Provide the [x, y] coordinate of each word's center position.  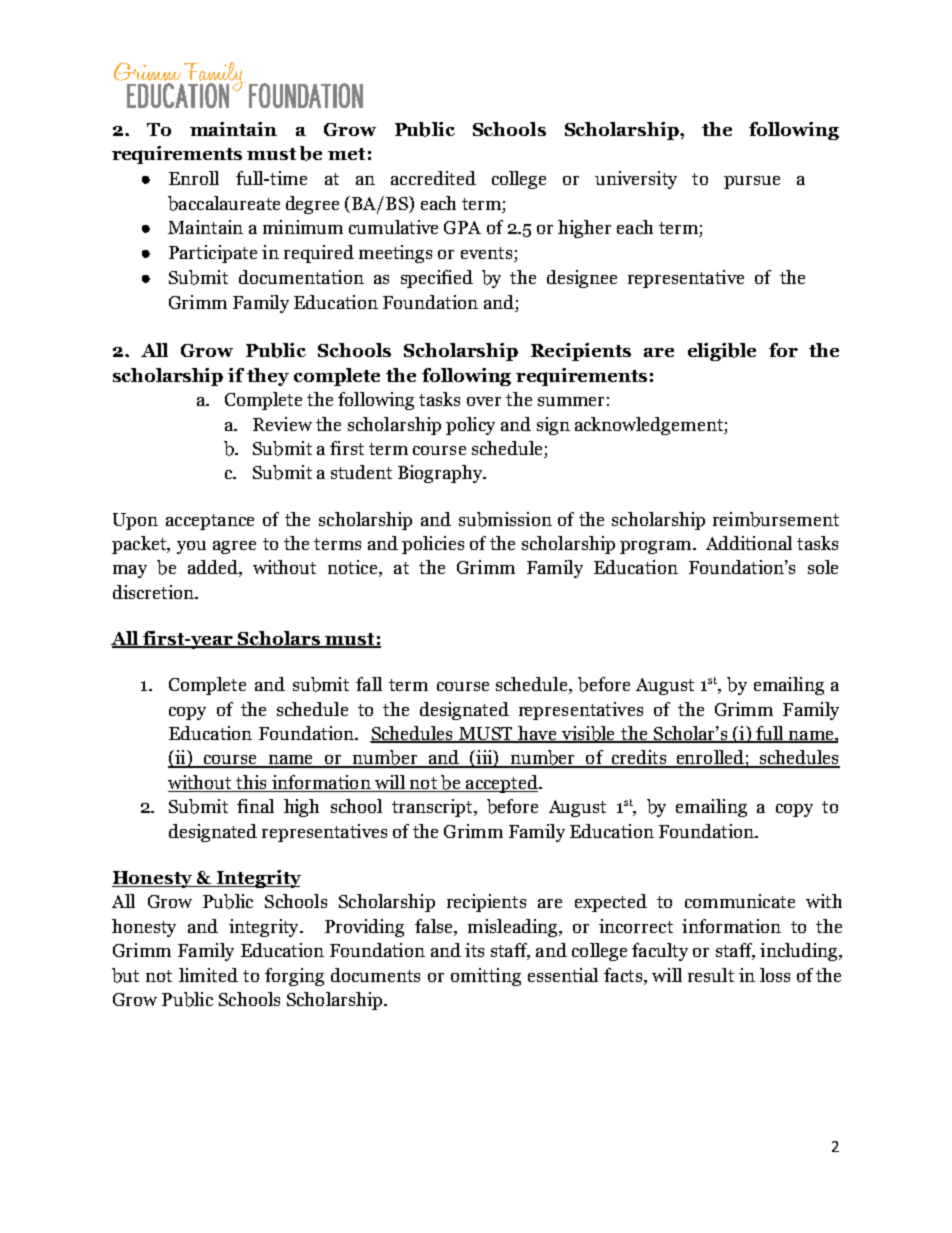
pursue [752, 182]
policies [433, 545]
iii [484, 758]
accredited [433, 178]
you [191, 547]
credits [638, 758]
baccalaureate [224, 203]
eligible [722, 352]
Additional [749, 543]
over [484, 401]
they [268, 377]
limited [208, 975]
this [251, 783]
